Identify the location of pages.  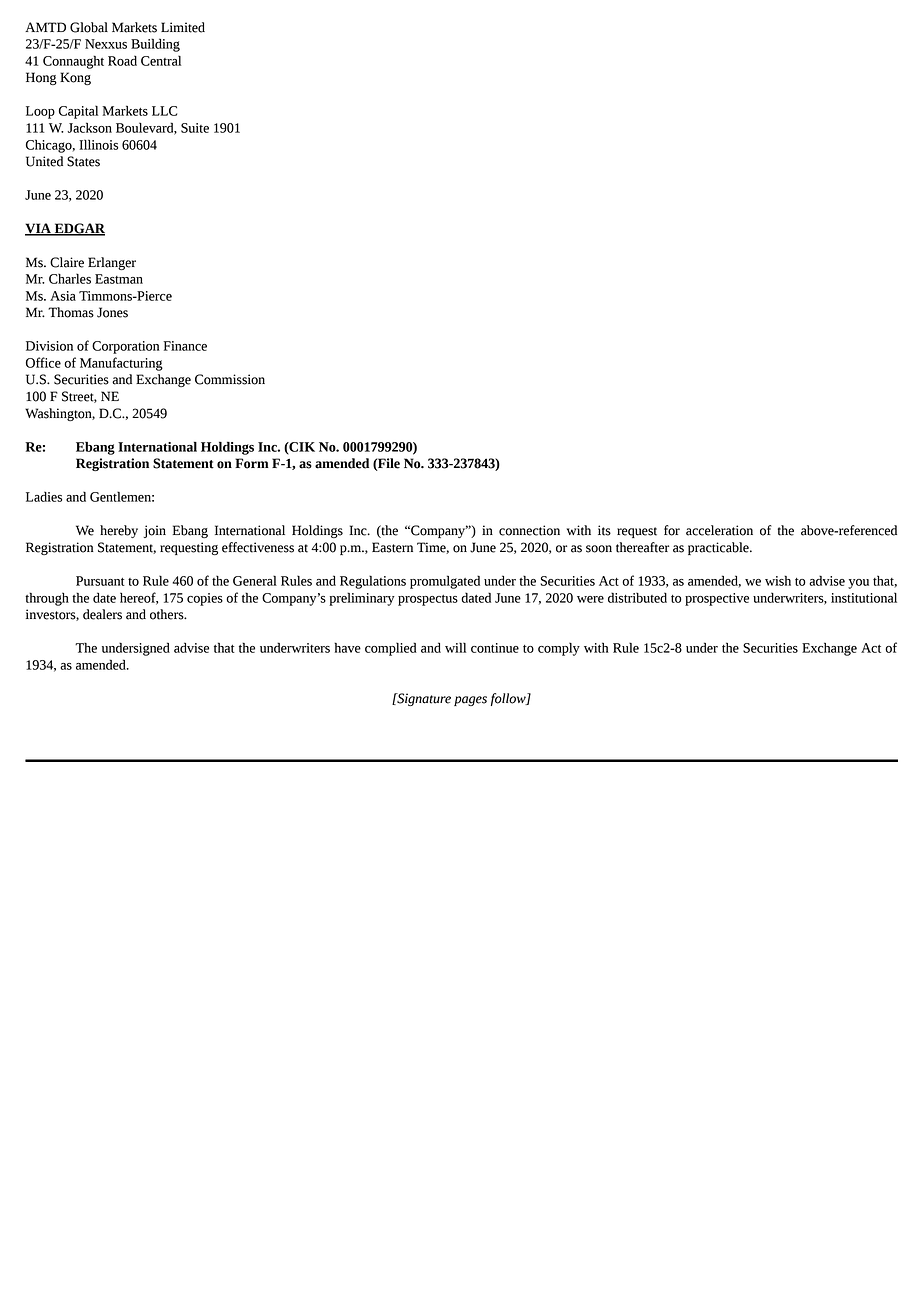
(470, 701).
